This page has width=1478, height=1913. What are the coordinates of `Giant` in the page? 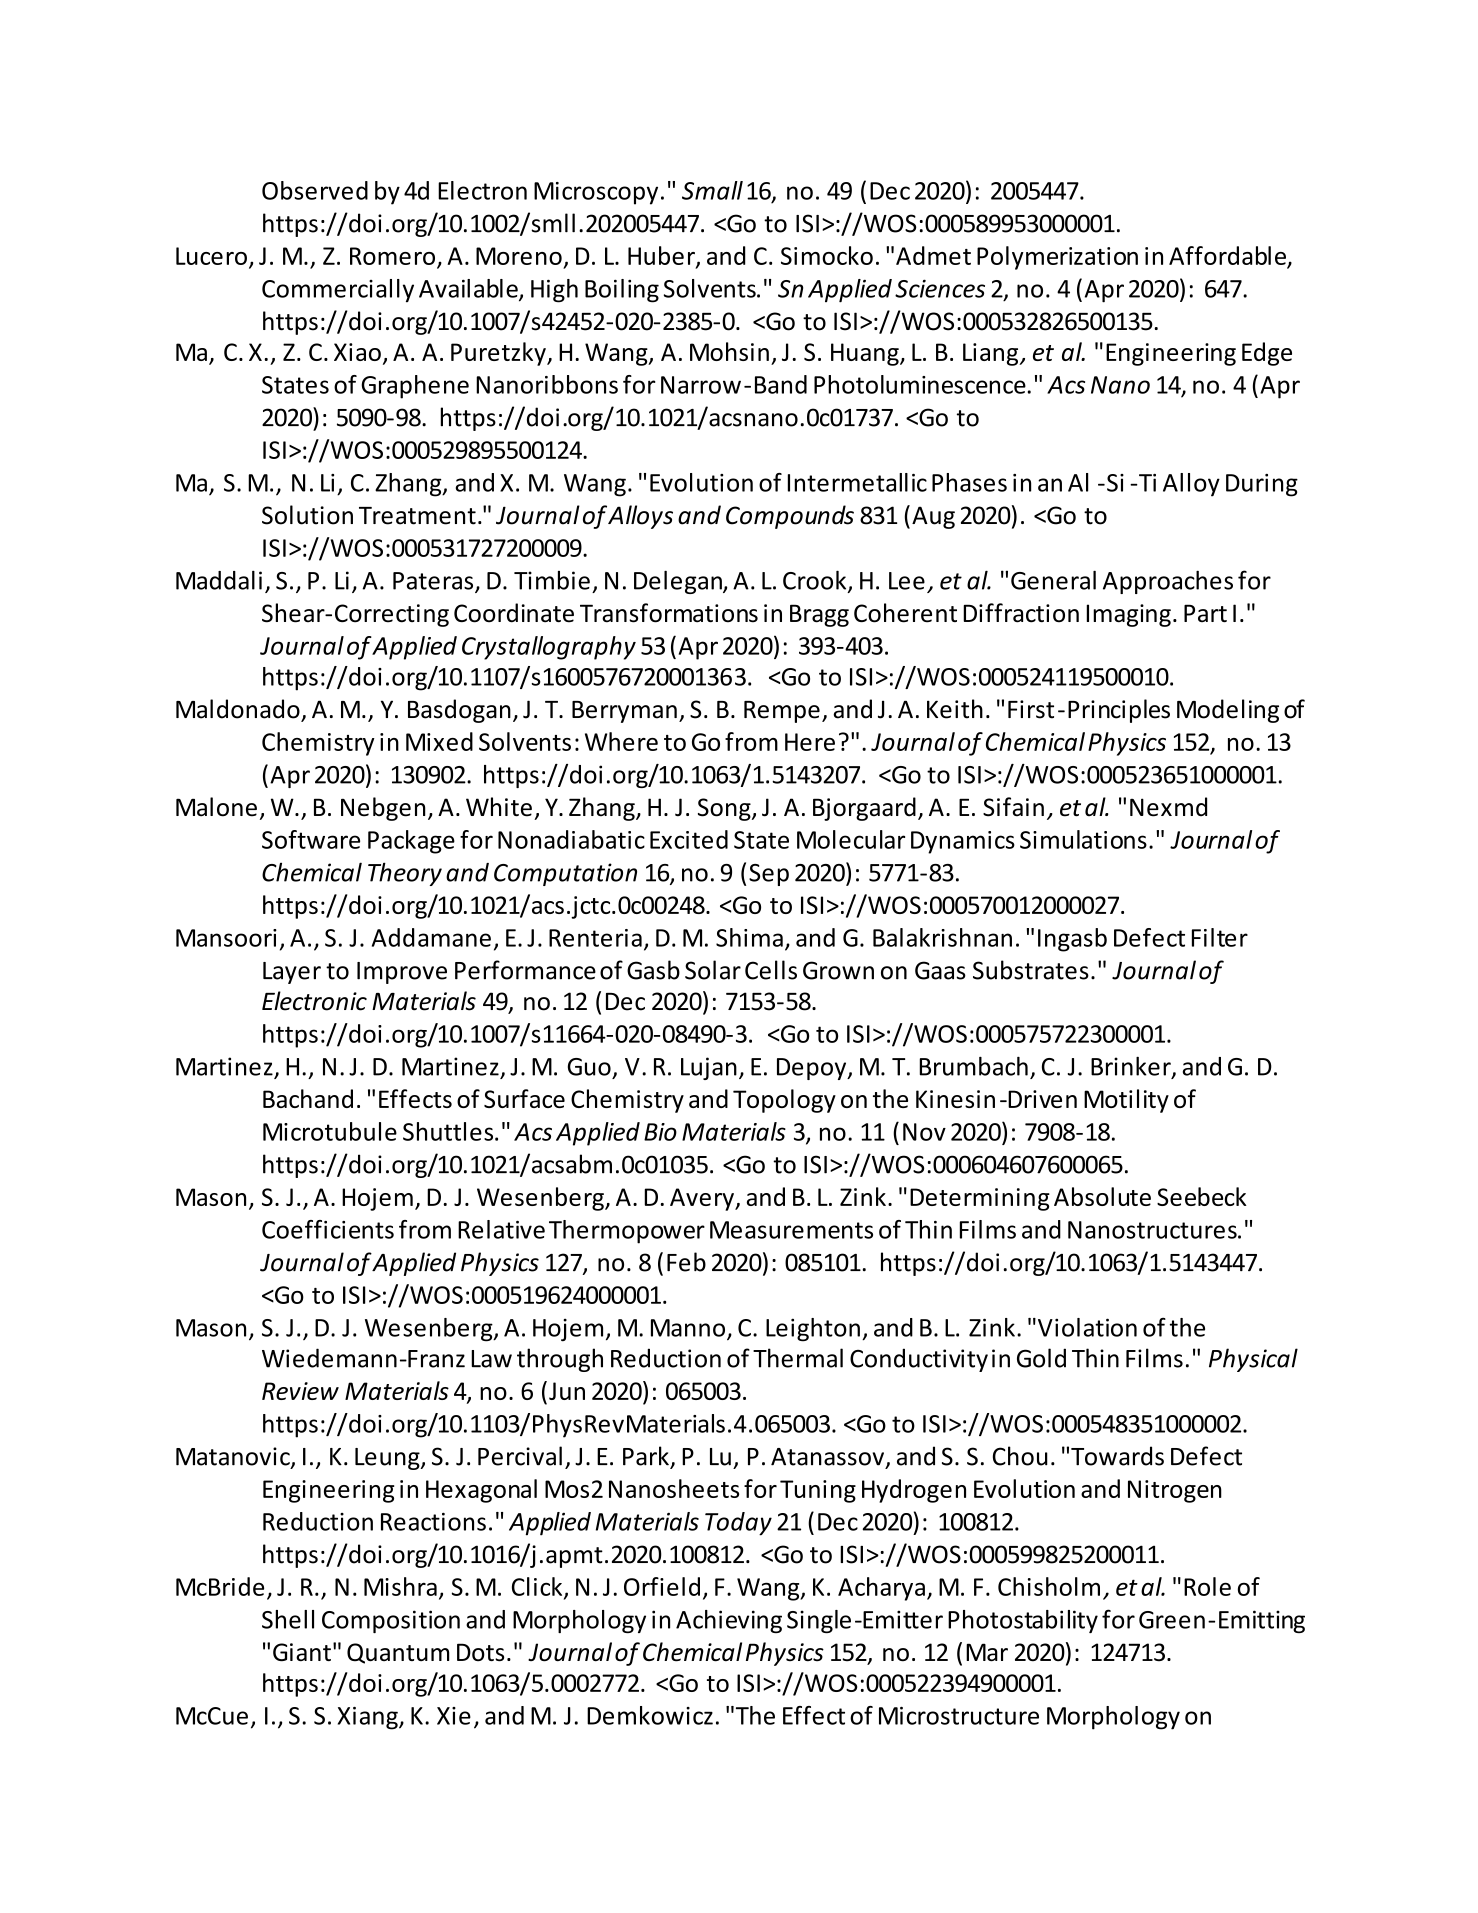 It's located at (302, 1652).
